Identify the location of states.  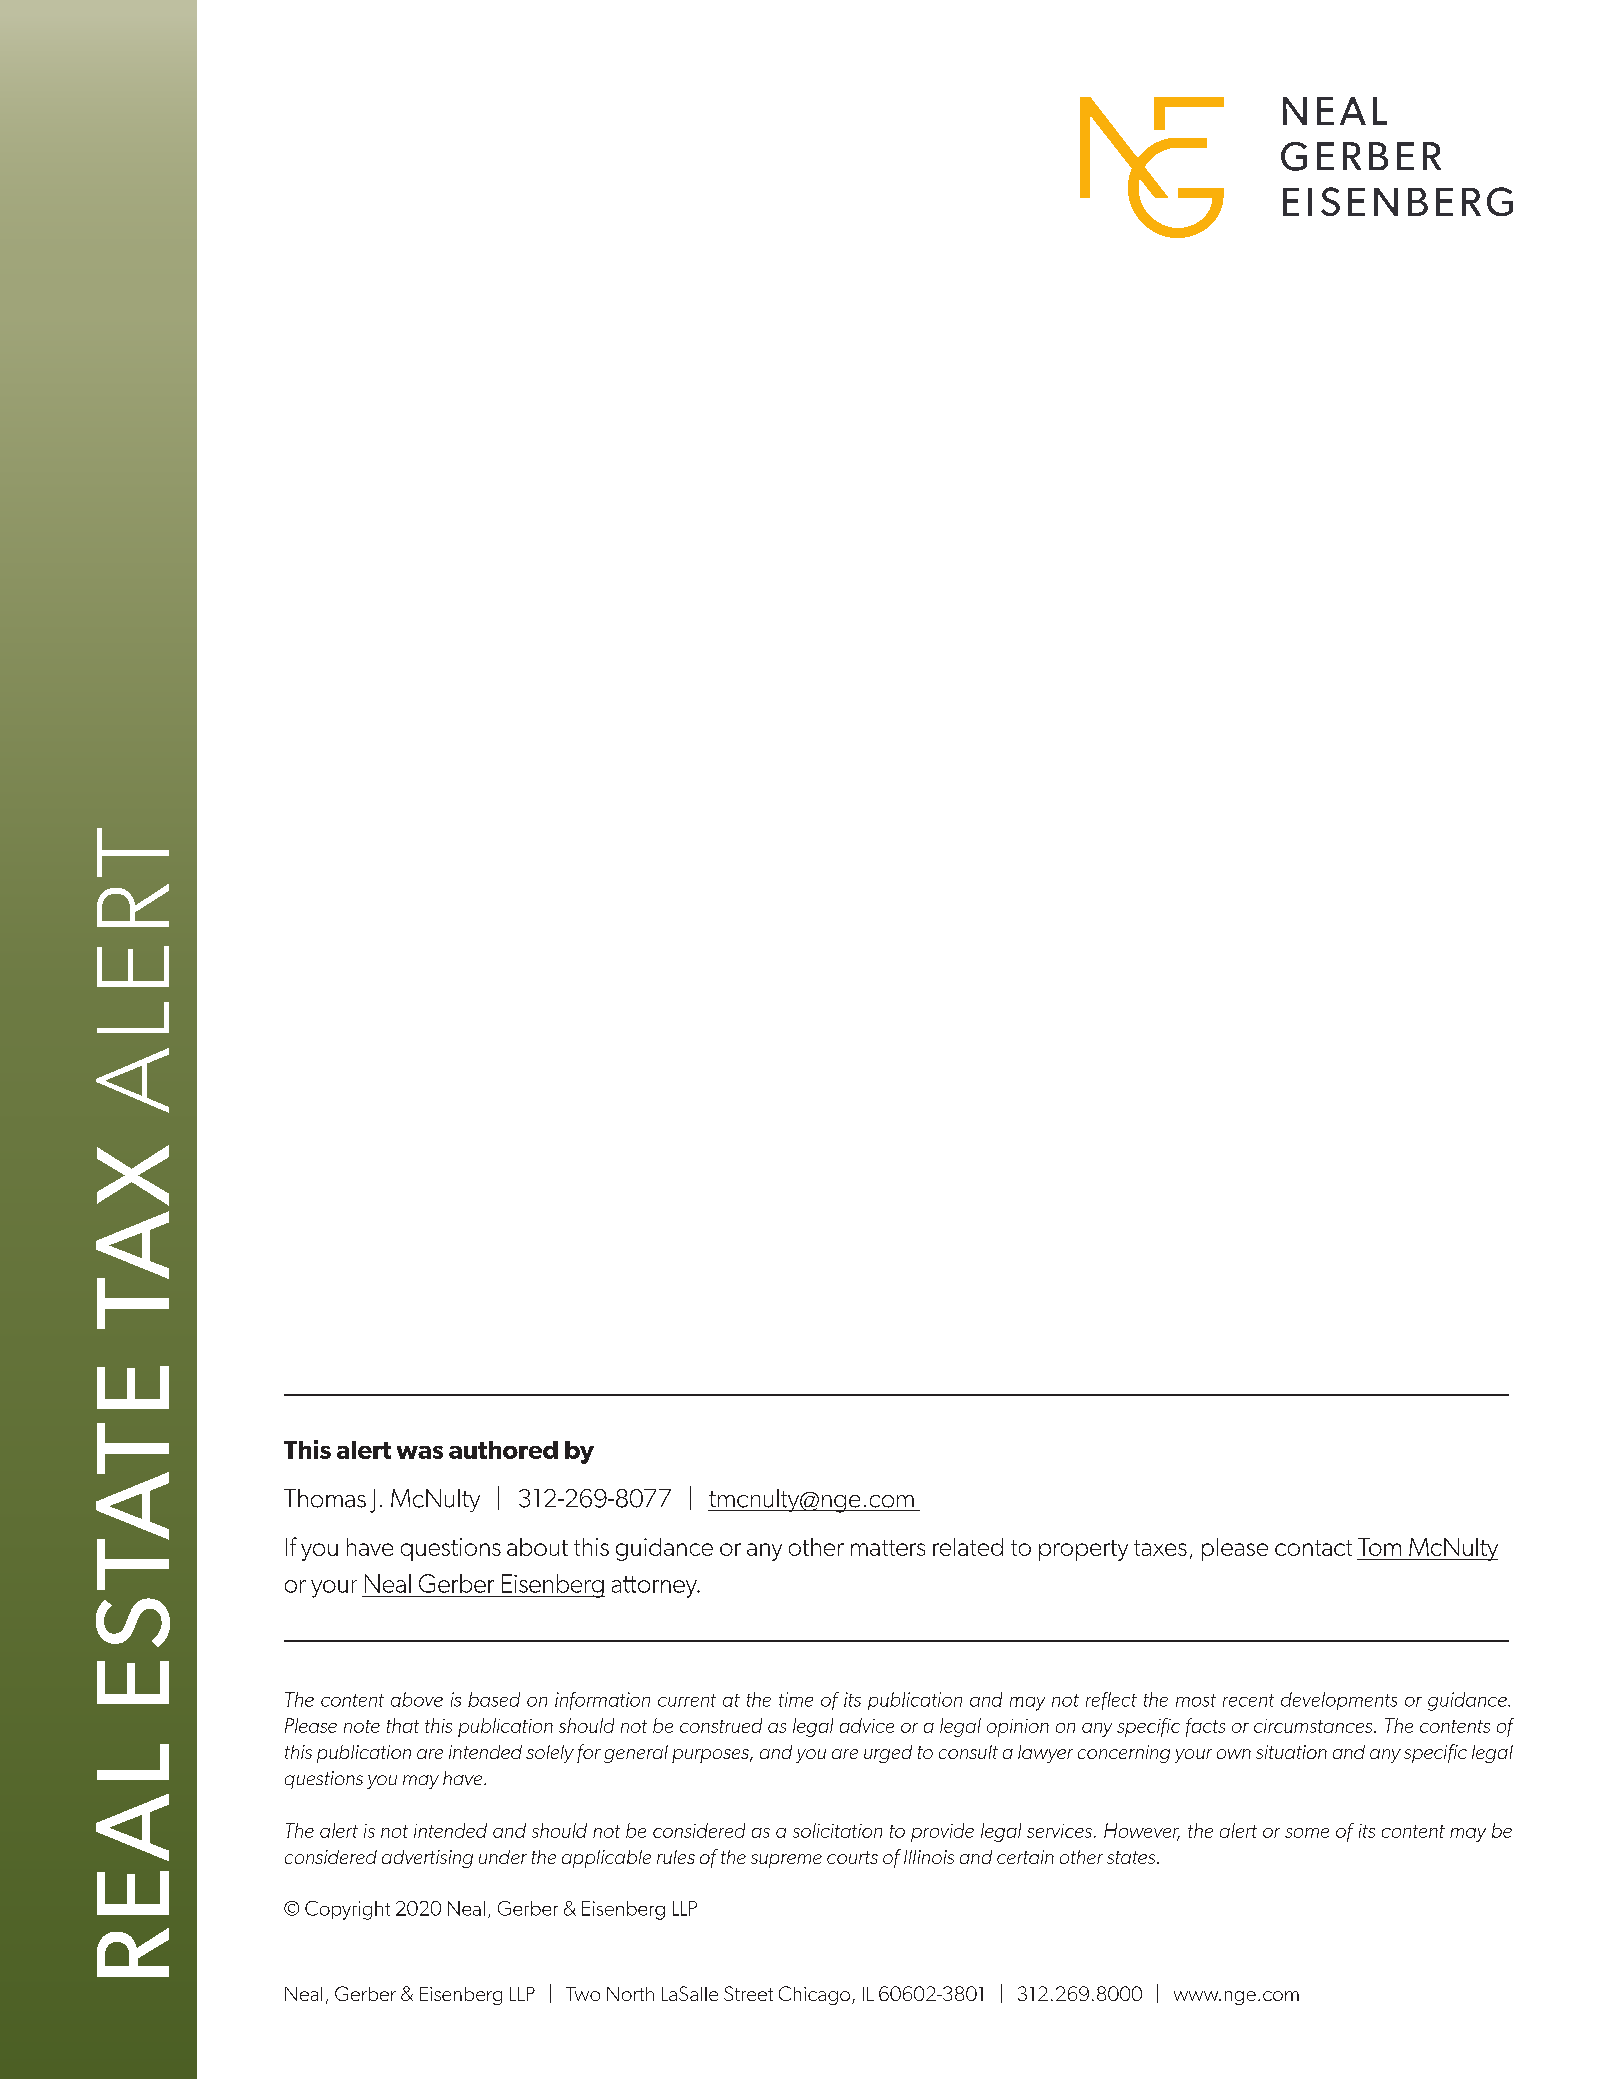
(1132, 1857).
